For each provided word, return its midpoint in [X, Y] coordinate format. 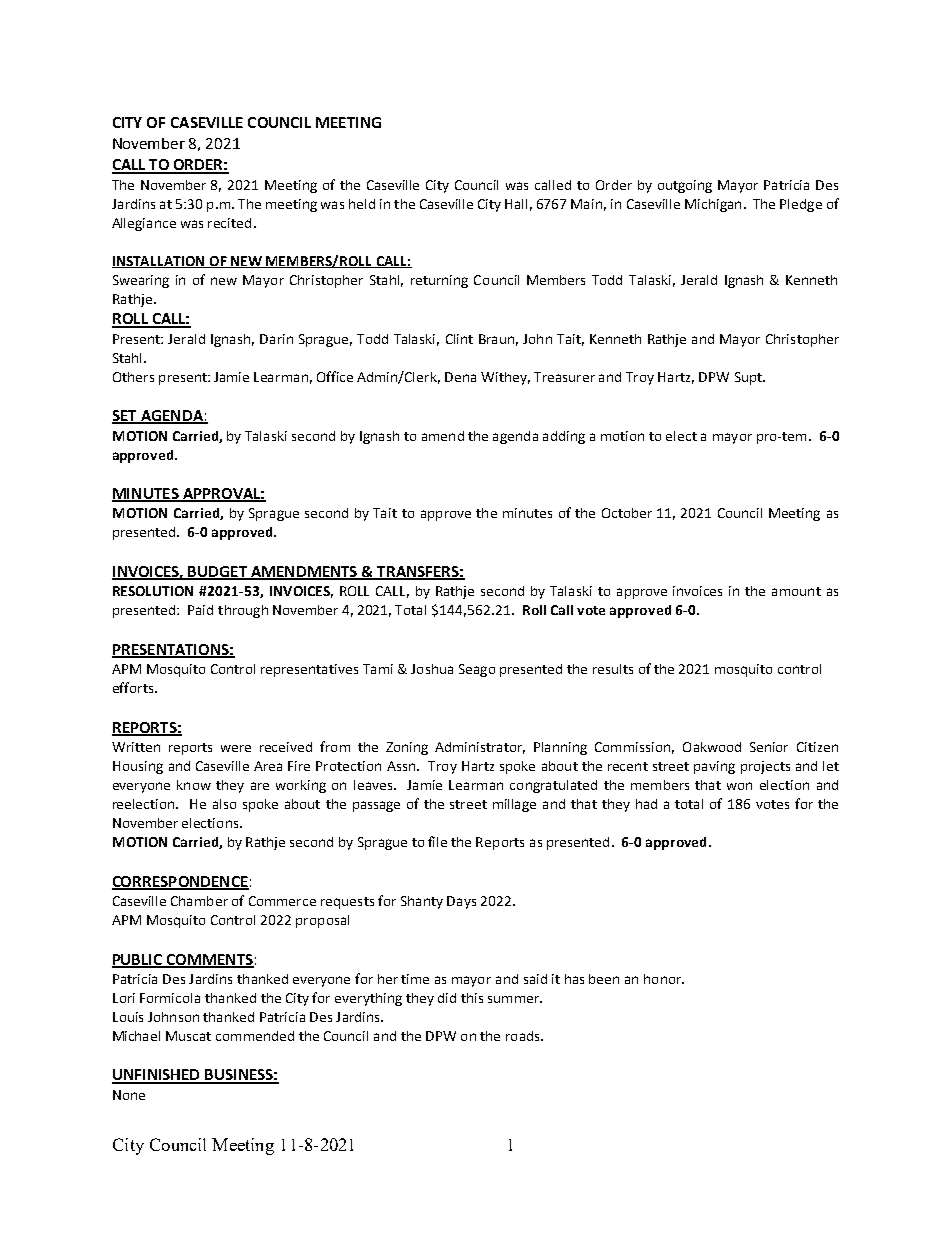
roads [524, 1036]
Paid [200, 610]
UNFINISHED [157, 1076]
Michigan [713, 205]
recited [229, 223]
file [437, 841]
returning [439, 281]
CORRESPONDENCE [180, 882]
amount [796, 591]
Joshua [432, 669]
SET [125, 417]
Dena [460, 377]
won [739, 786]
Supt [749, 378]
